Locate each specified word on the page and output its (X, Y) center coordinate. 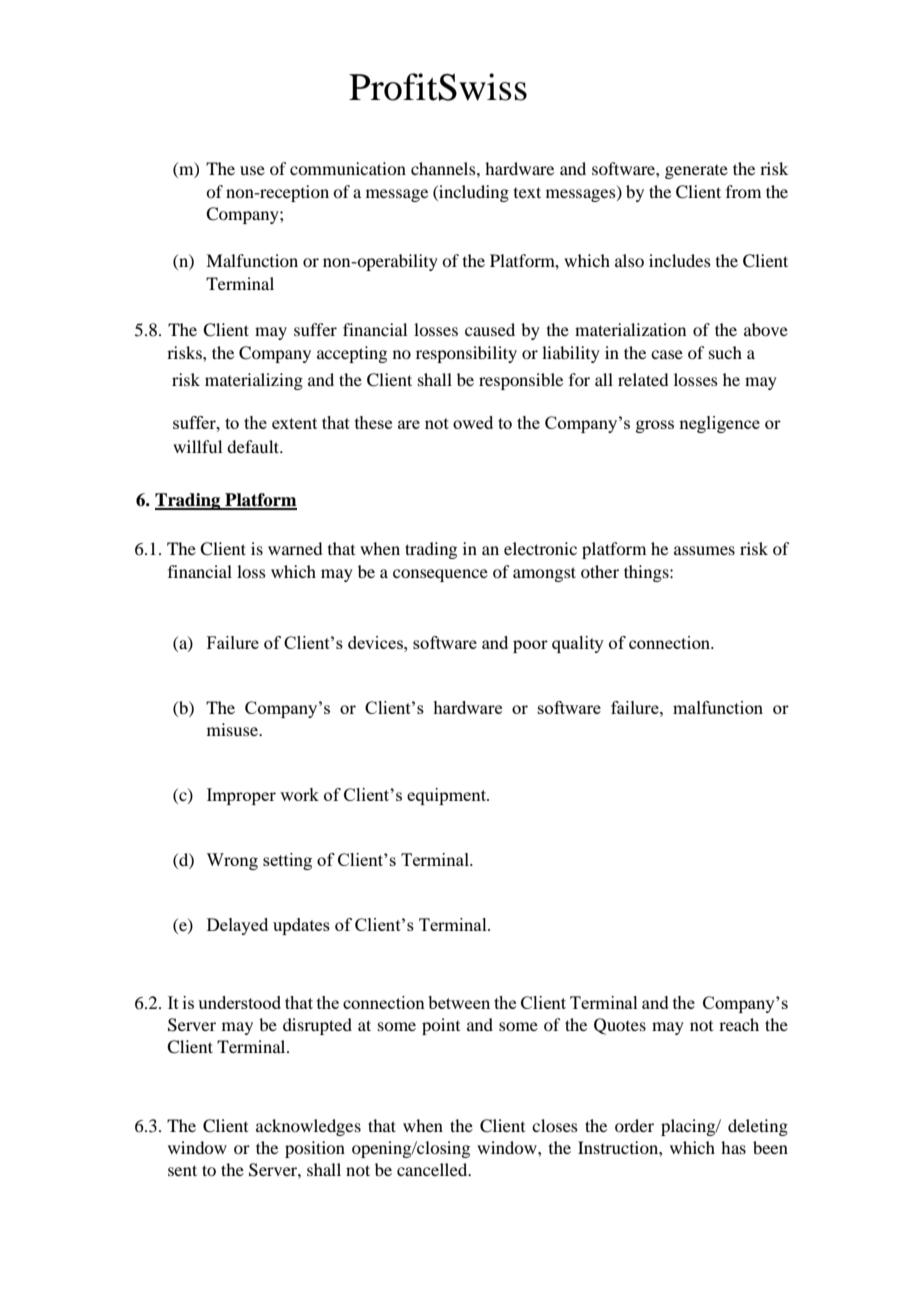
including (473, 193)
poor (530, 646)
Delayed (237, 926)
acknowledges (308, 1127)
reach (739, 1024)
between (459, 1002)
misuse (233, 729)
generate (696, 172)
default (254, 446)
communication (348, 168)
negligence (719, 424)
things (647, 573)
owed (473, 422)
